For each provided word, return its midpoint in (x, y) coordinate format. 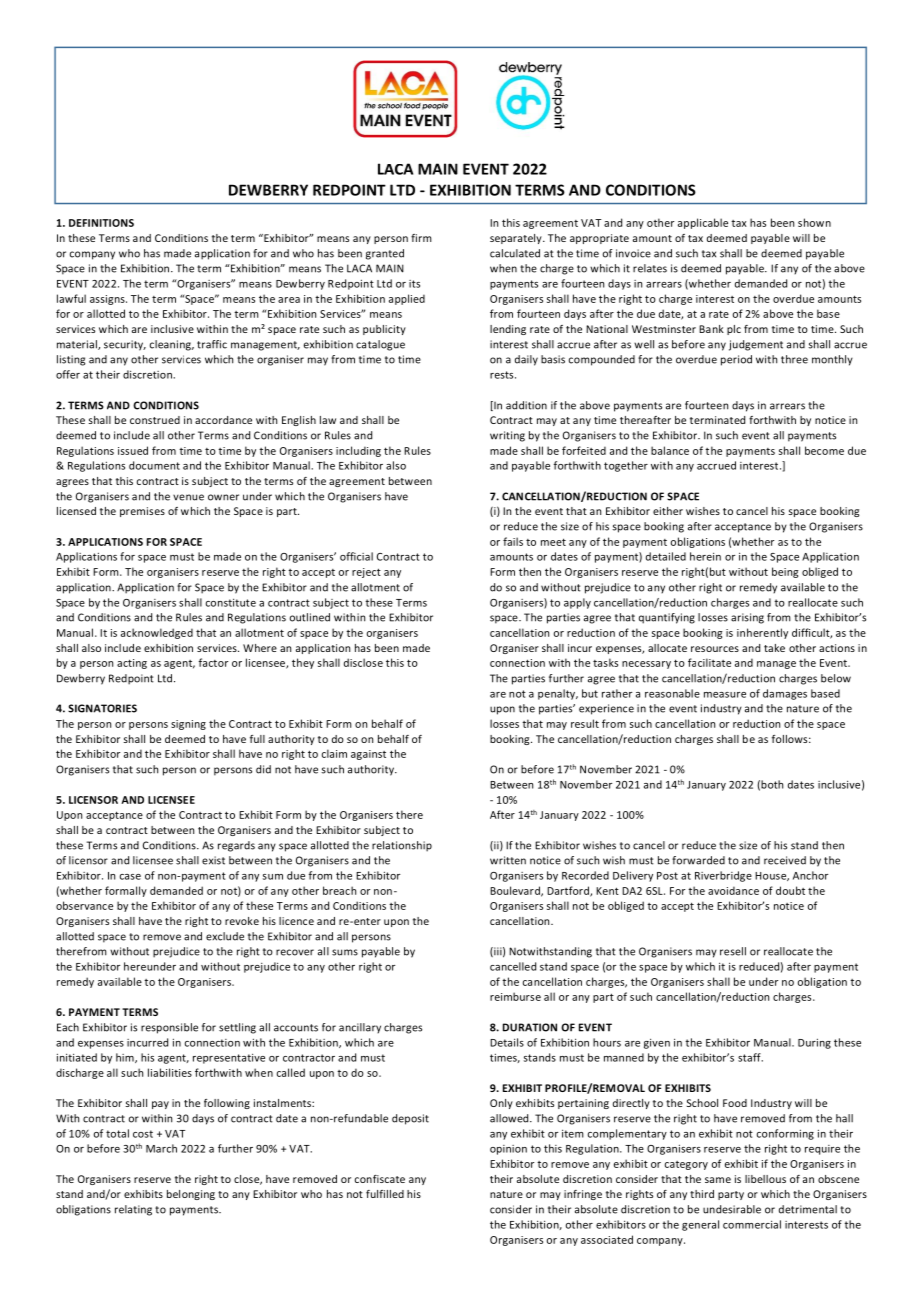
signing (188, 725)
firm (421, 238)
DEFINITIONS (101, 223)
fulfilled (385, 1194)
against (368, 755)
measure (725, 695)
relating (133, 1210)
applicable (703, 223)
